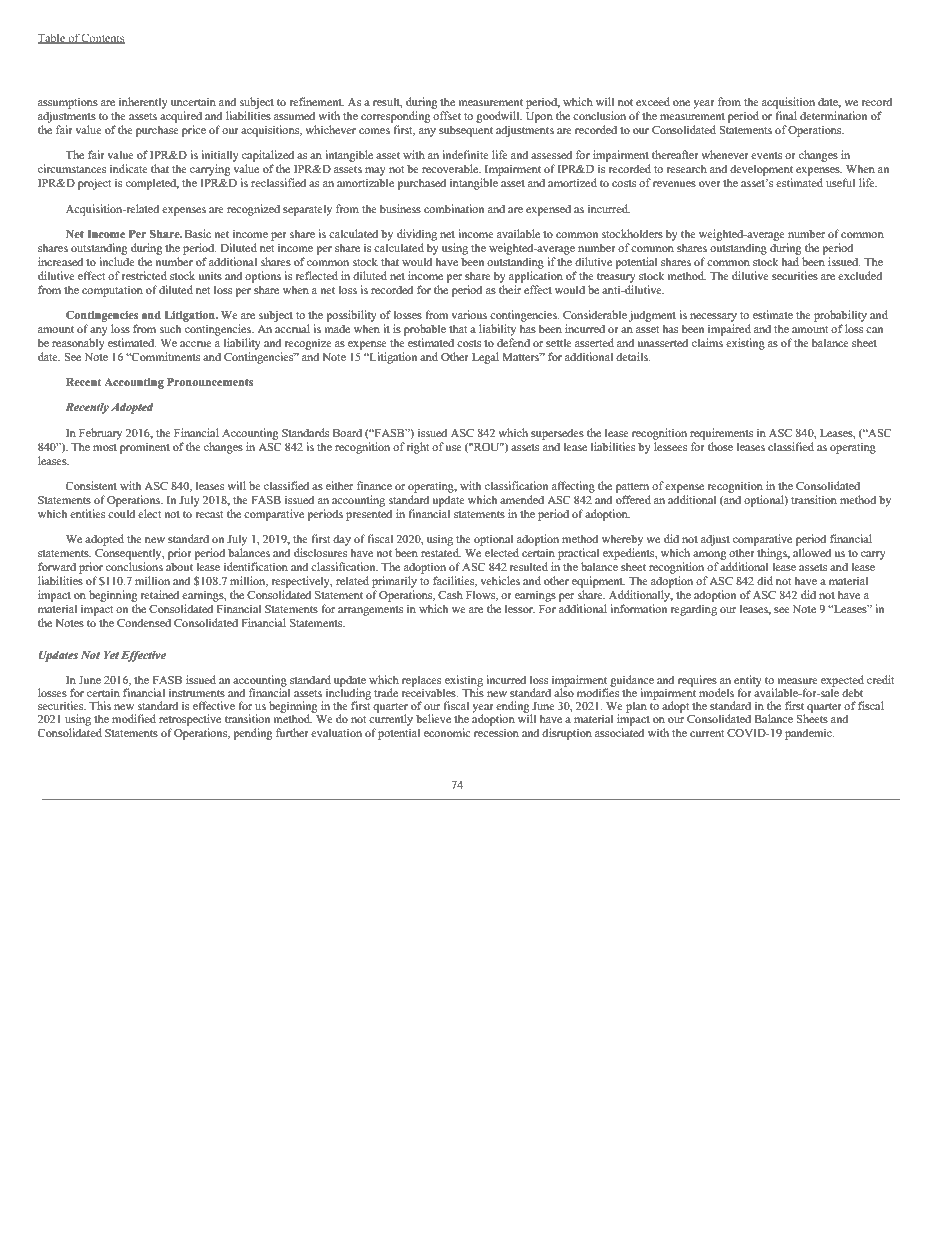  What do you see at coordinates (144, 275) in the screenshot?
I see `restricted` at bounding box center [144, 275].
